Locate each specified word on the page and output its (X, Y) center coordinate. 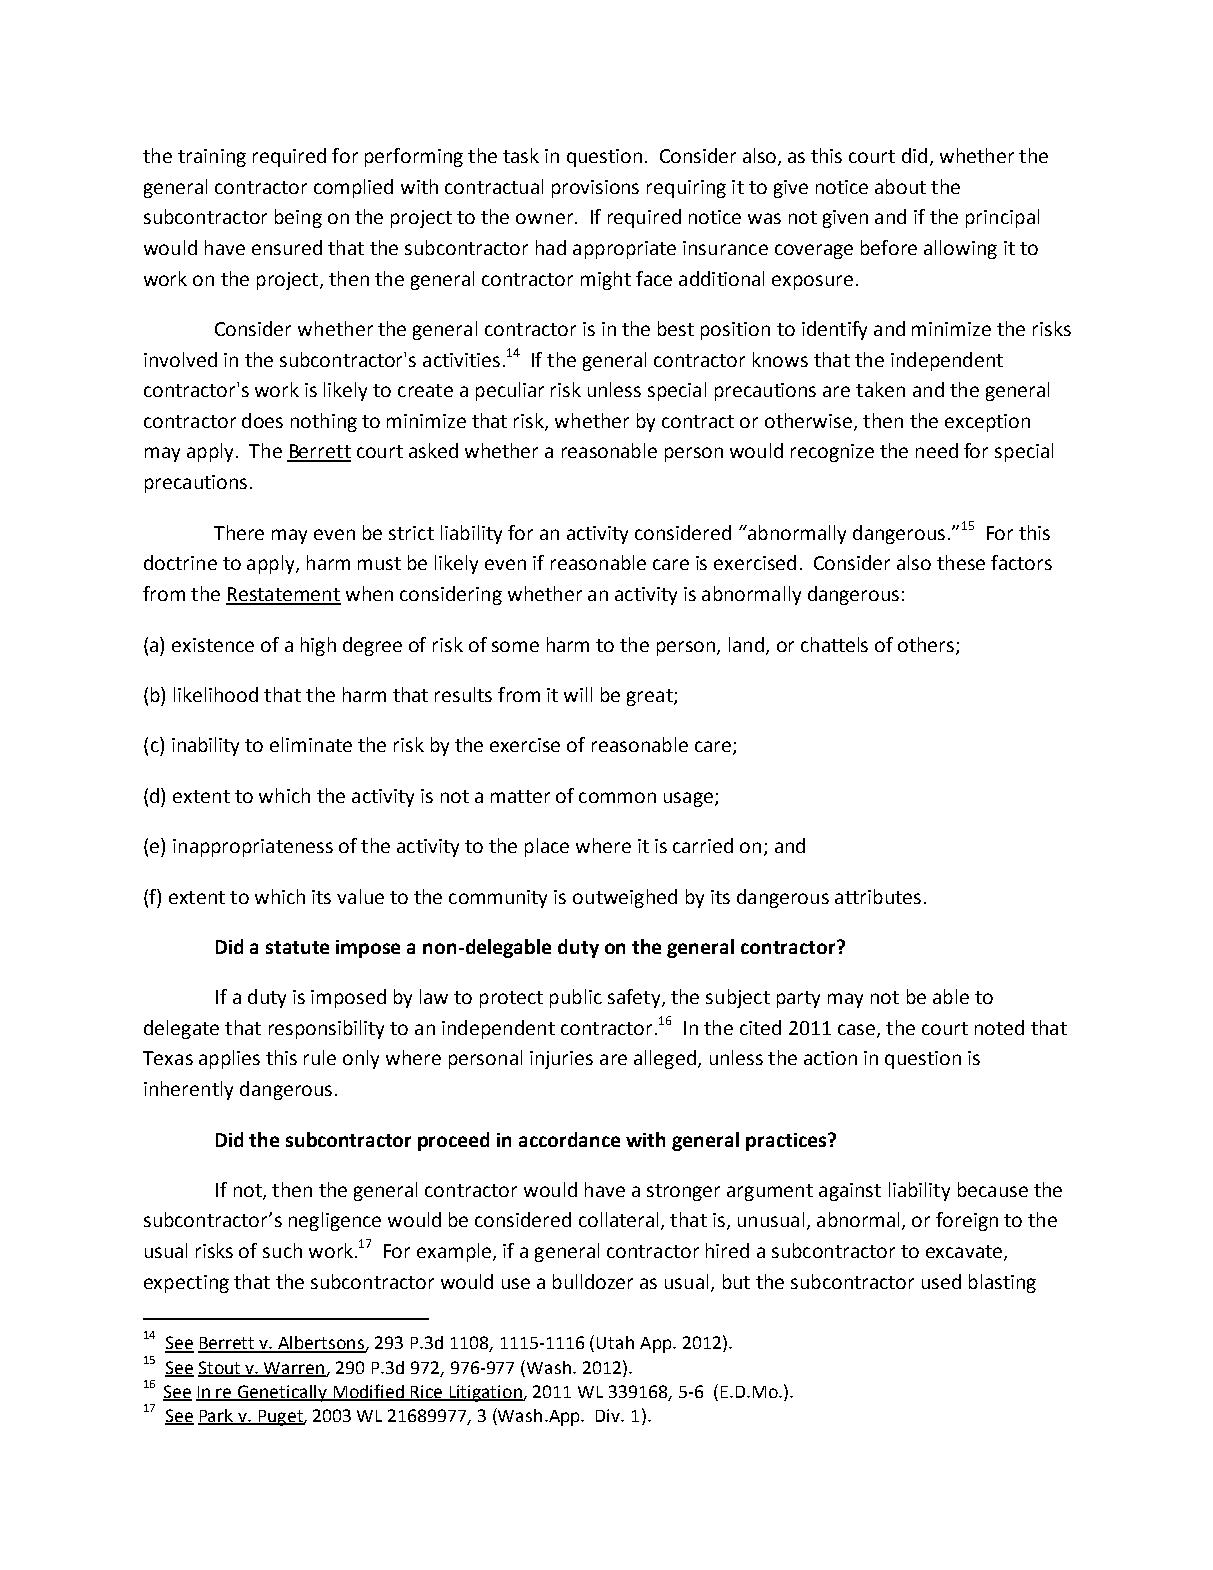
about (900, 186)
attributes (878, 896)
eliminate (311, 744)
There (239, 532)
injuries (561, 1060)
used (941, 1281)
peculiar (510, 391)
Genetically (283, 1393)
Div (609, 1415)
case (858, 1030)
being (298, 218)
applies (229, 1059)
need (937, 450)
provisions (595, 189)
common (617, 797)
